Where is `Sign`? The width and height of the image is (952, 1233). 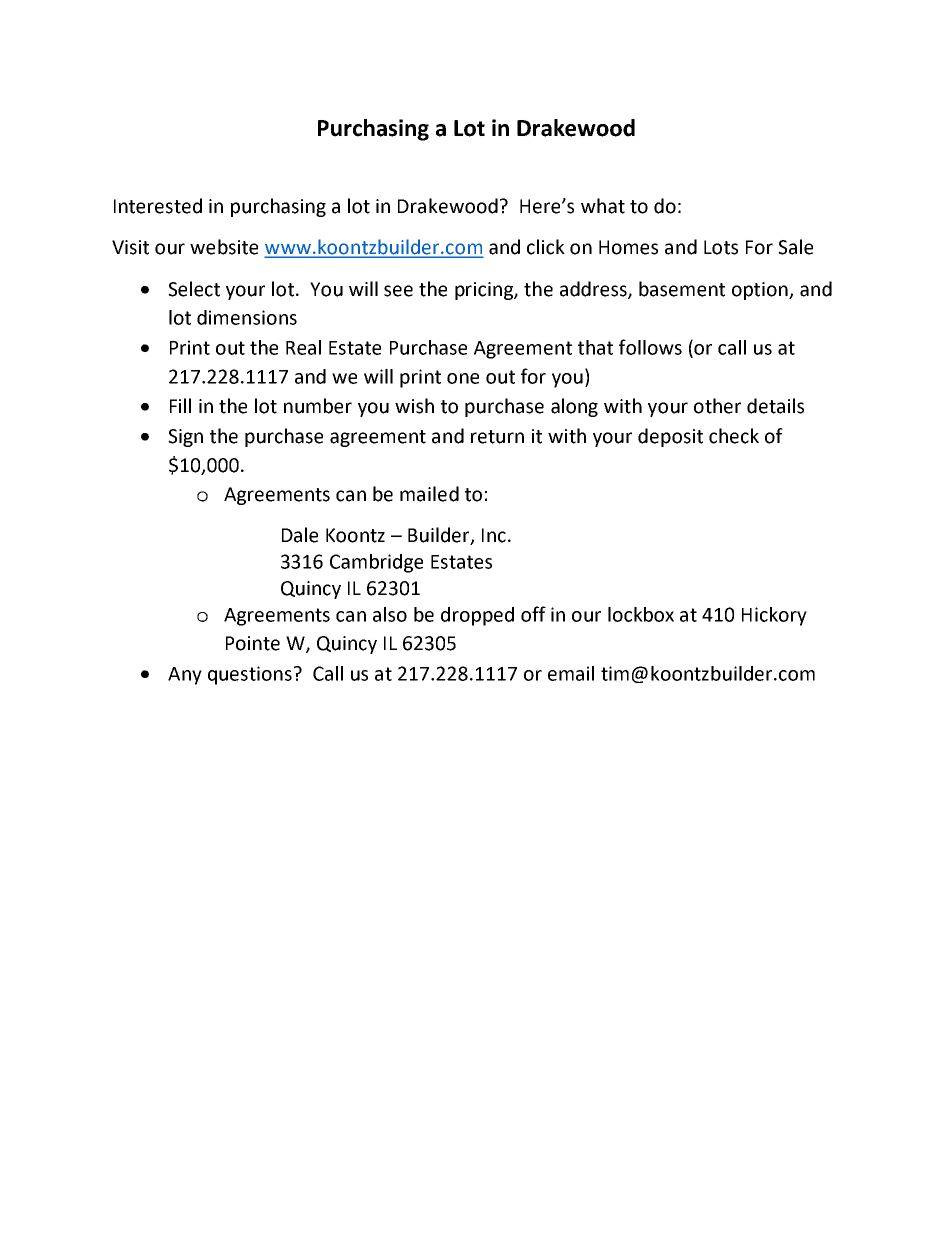
Sign is located at coordinates (185, 438).
